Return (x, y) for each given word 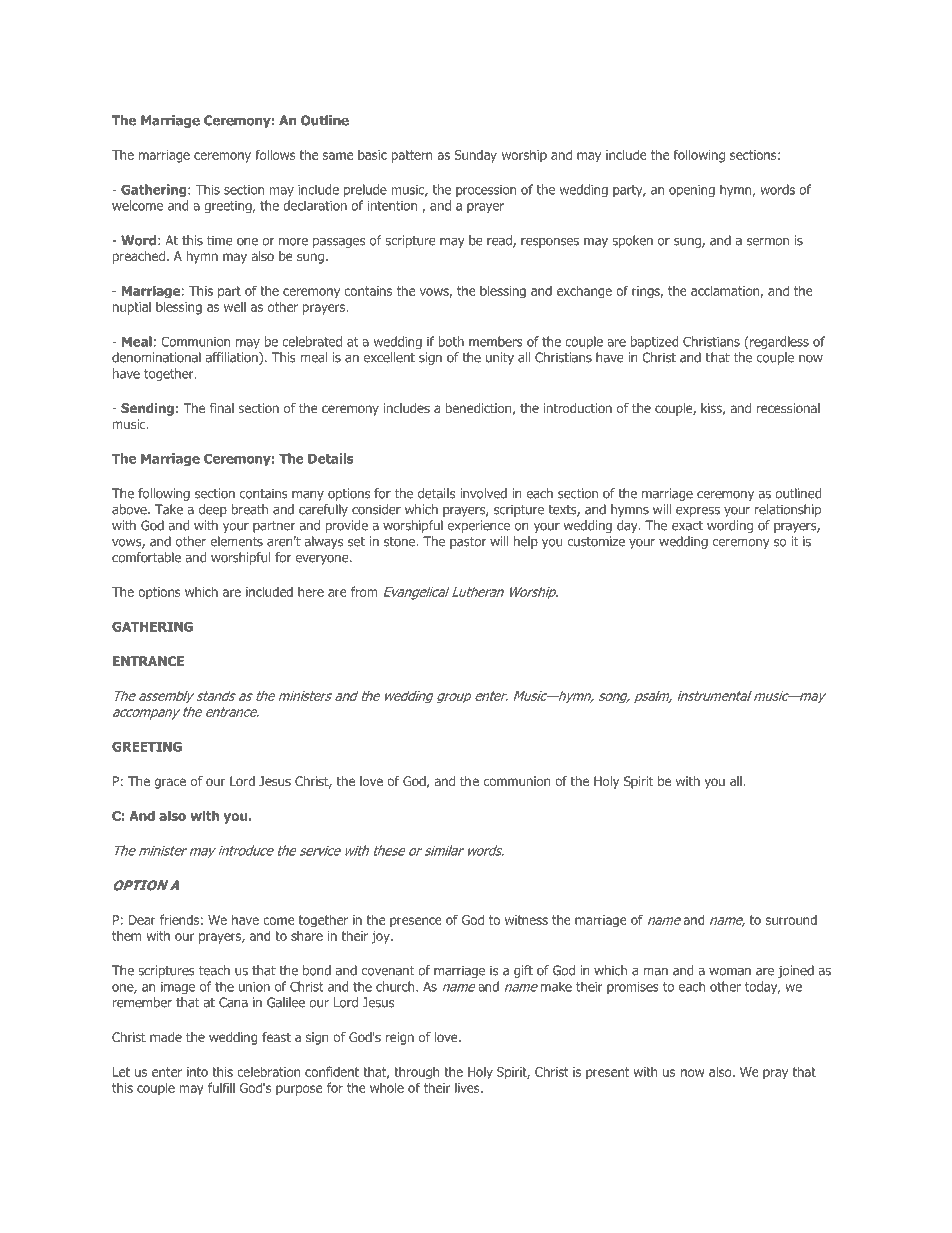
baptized (654, 342)
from (364, 591)
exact (687, 526)
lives (468, 1087)
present (607, 1073)
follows (275, 154)
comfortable (146, 557)
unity (500, 358)
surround (791, 920)
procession (486, 191)
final (222, 408)
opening (692, 191)
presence (416, 922)
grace (170, 783)
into (197, 1072)
